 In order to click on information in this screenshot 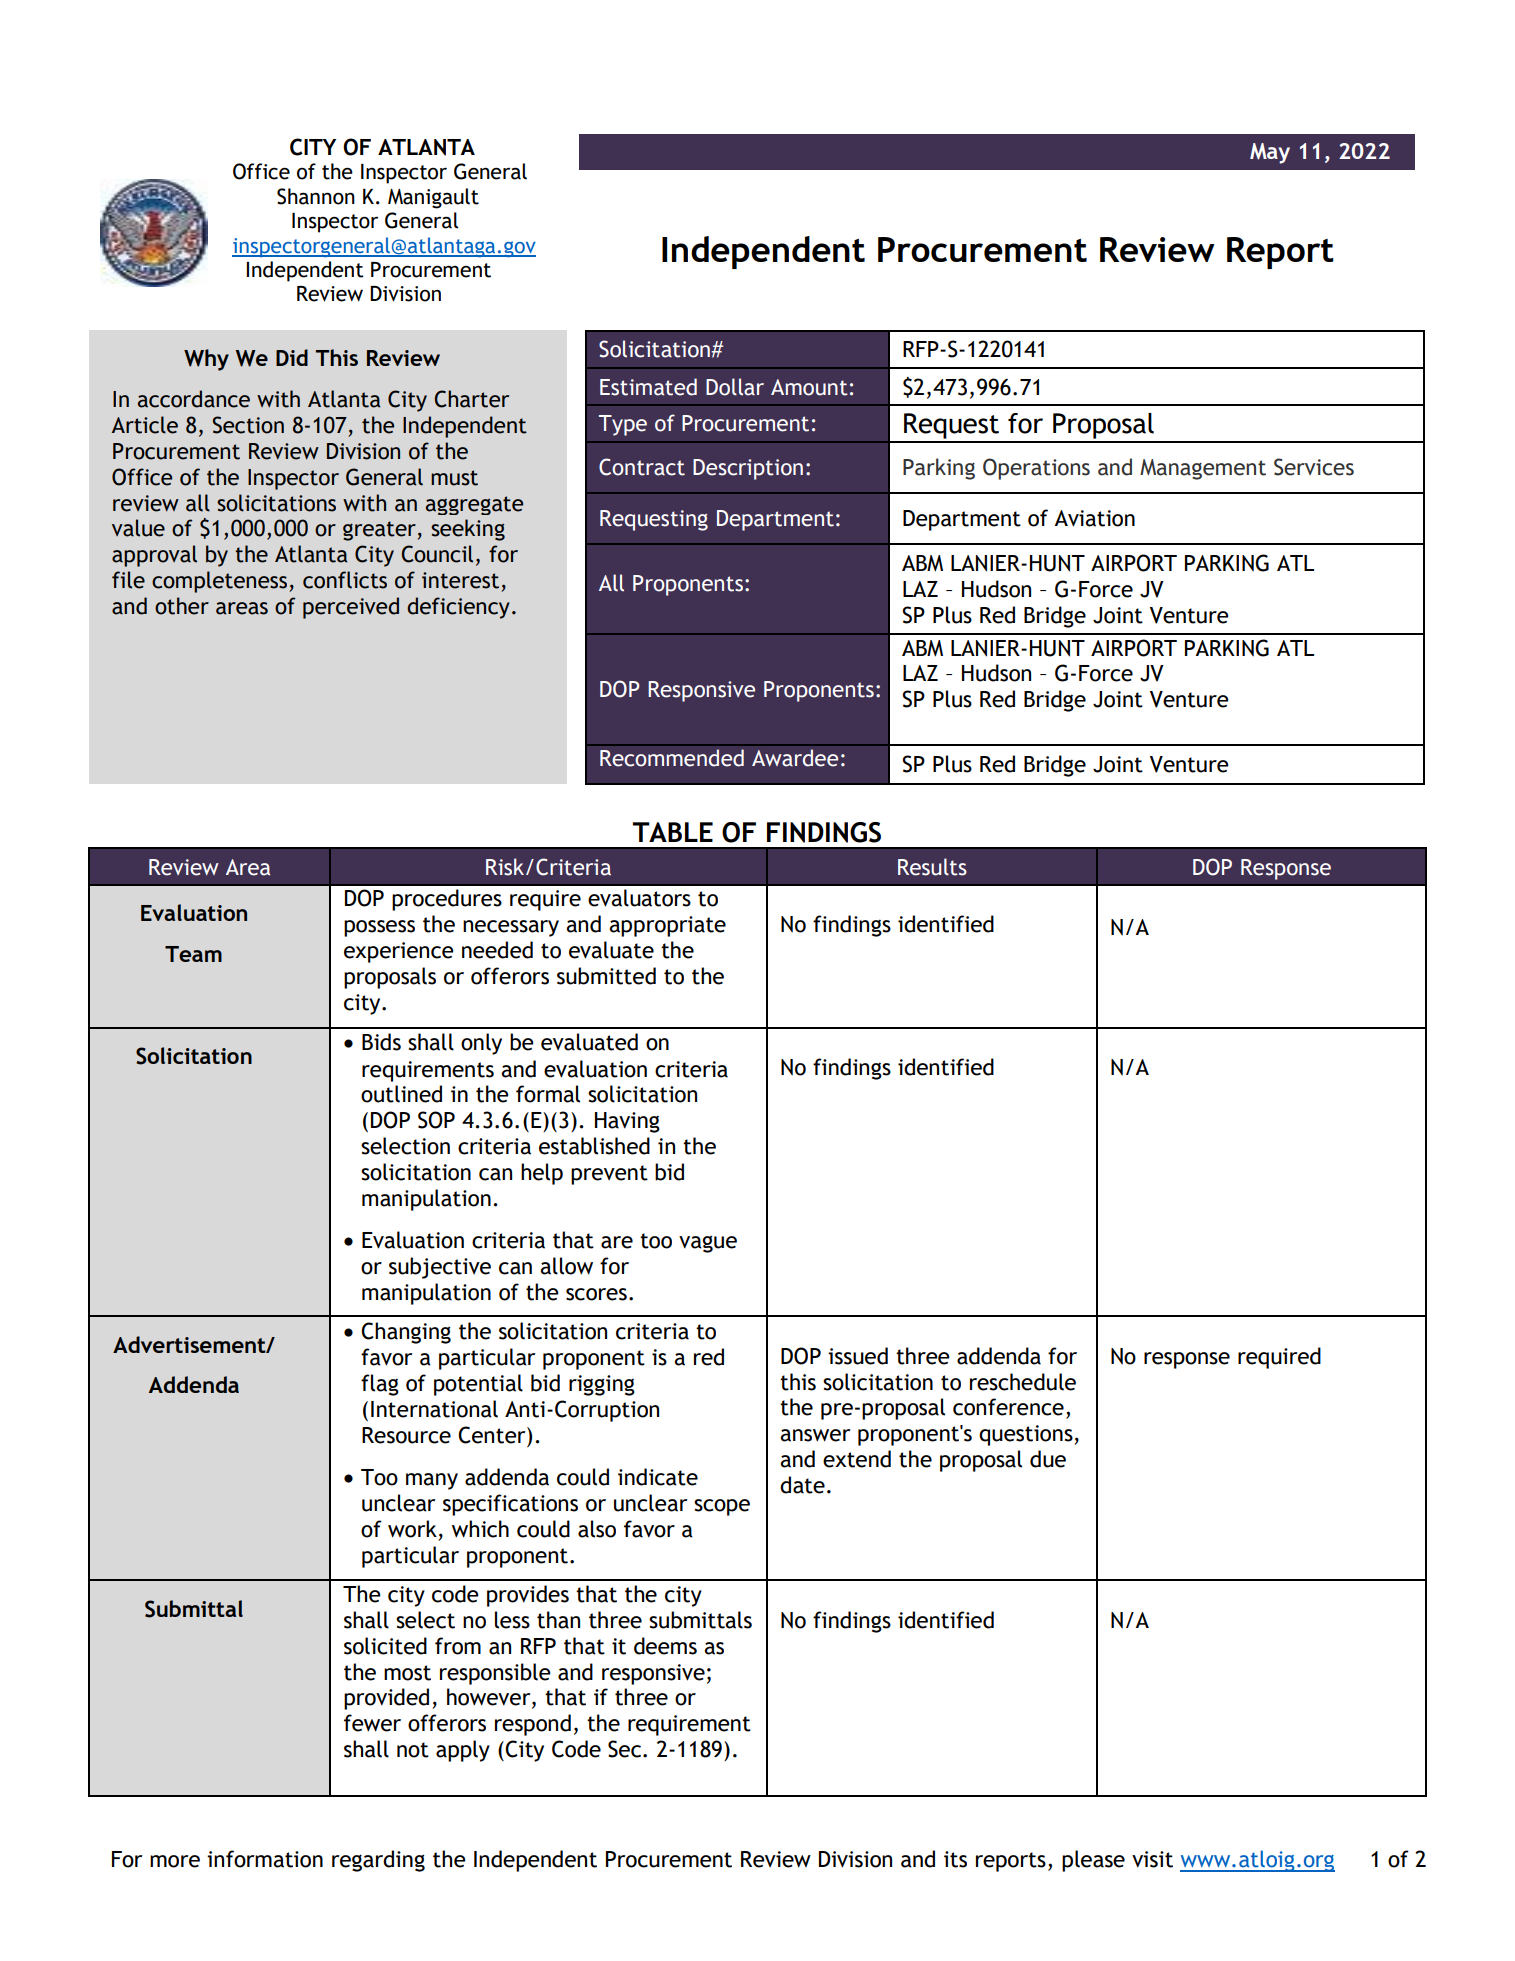, I will do `click(265, 1859)`.
